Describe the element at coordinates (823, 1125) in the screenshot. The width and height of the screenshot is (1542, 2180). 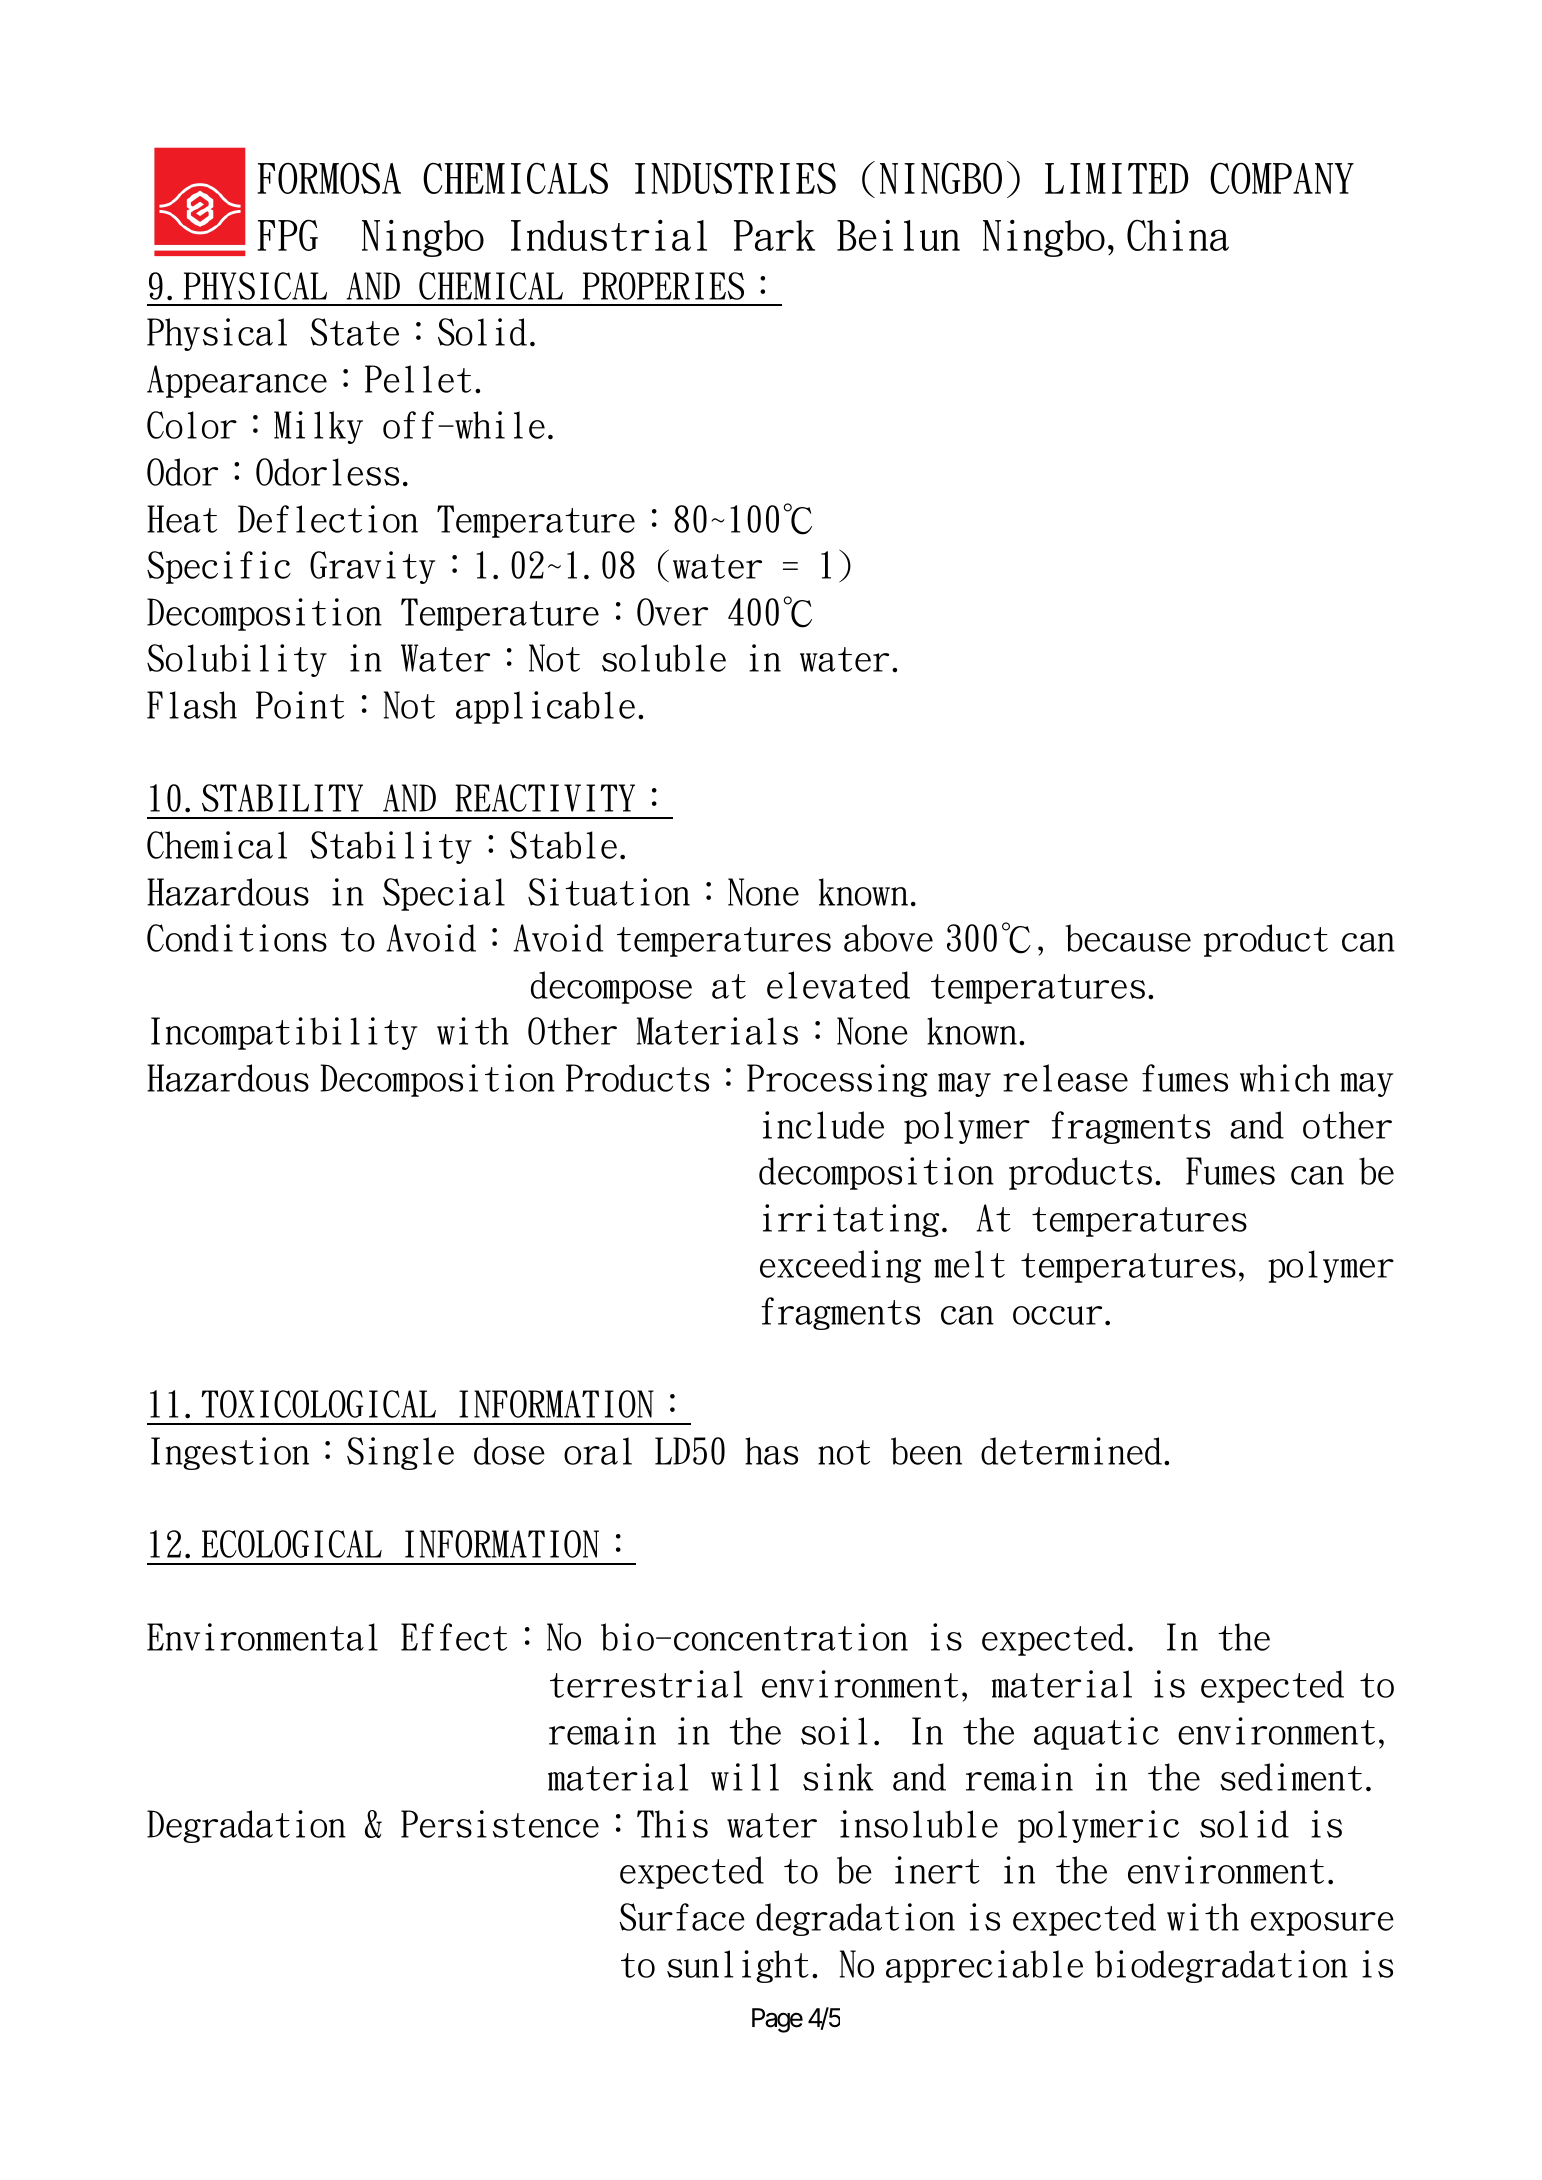
I see `include` at that location.
